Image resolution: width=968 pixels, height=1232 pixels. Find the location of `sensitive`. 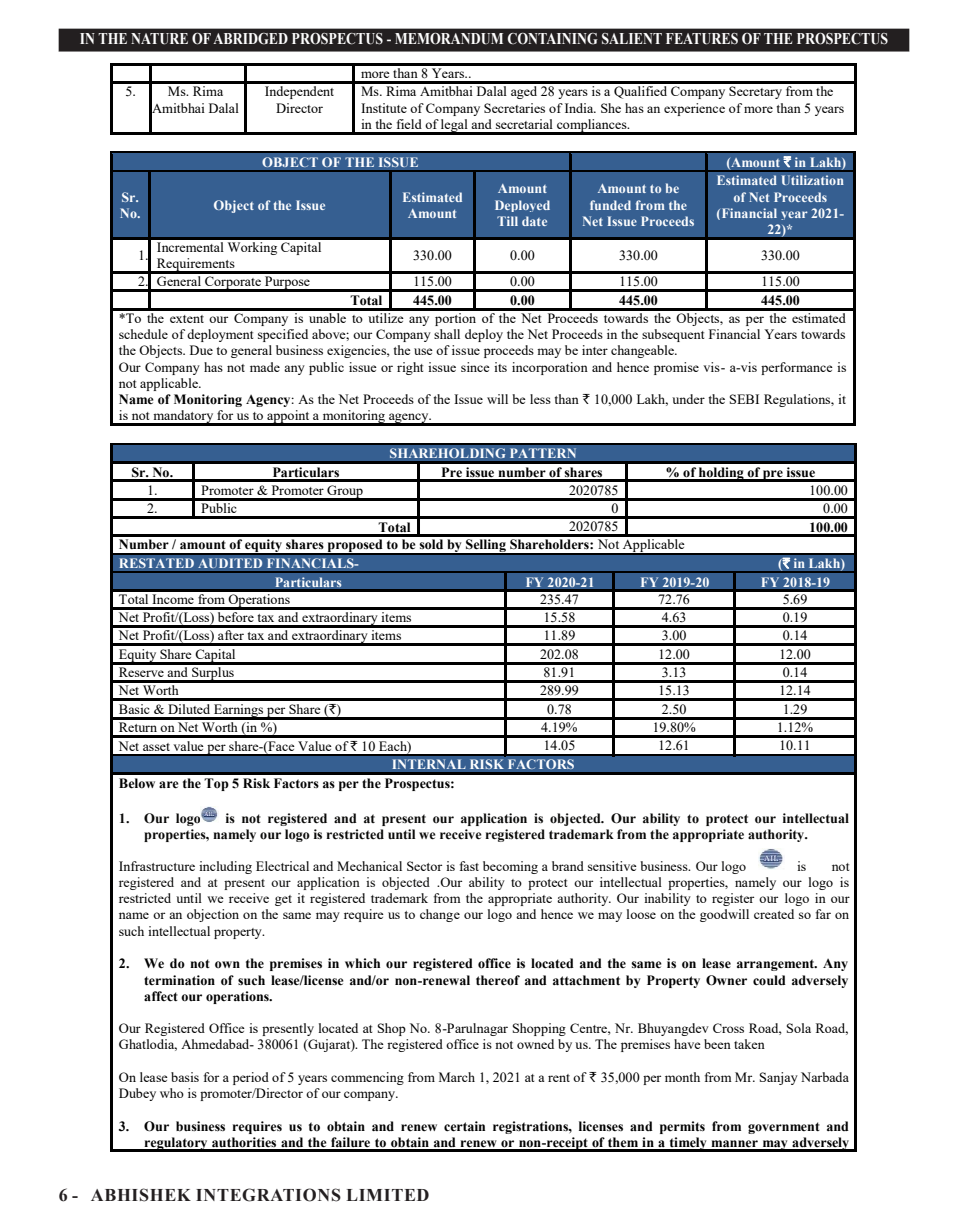

sensitive is located at coordinates (612, 866).
